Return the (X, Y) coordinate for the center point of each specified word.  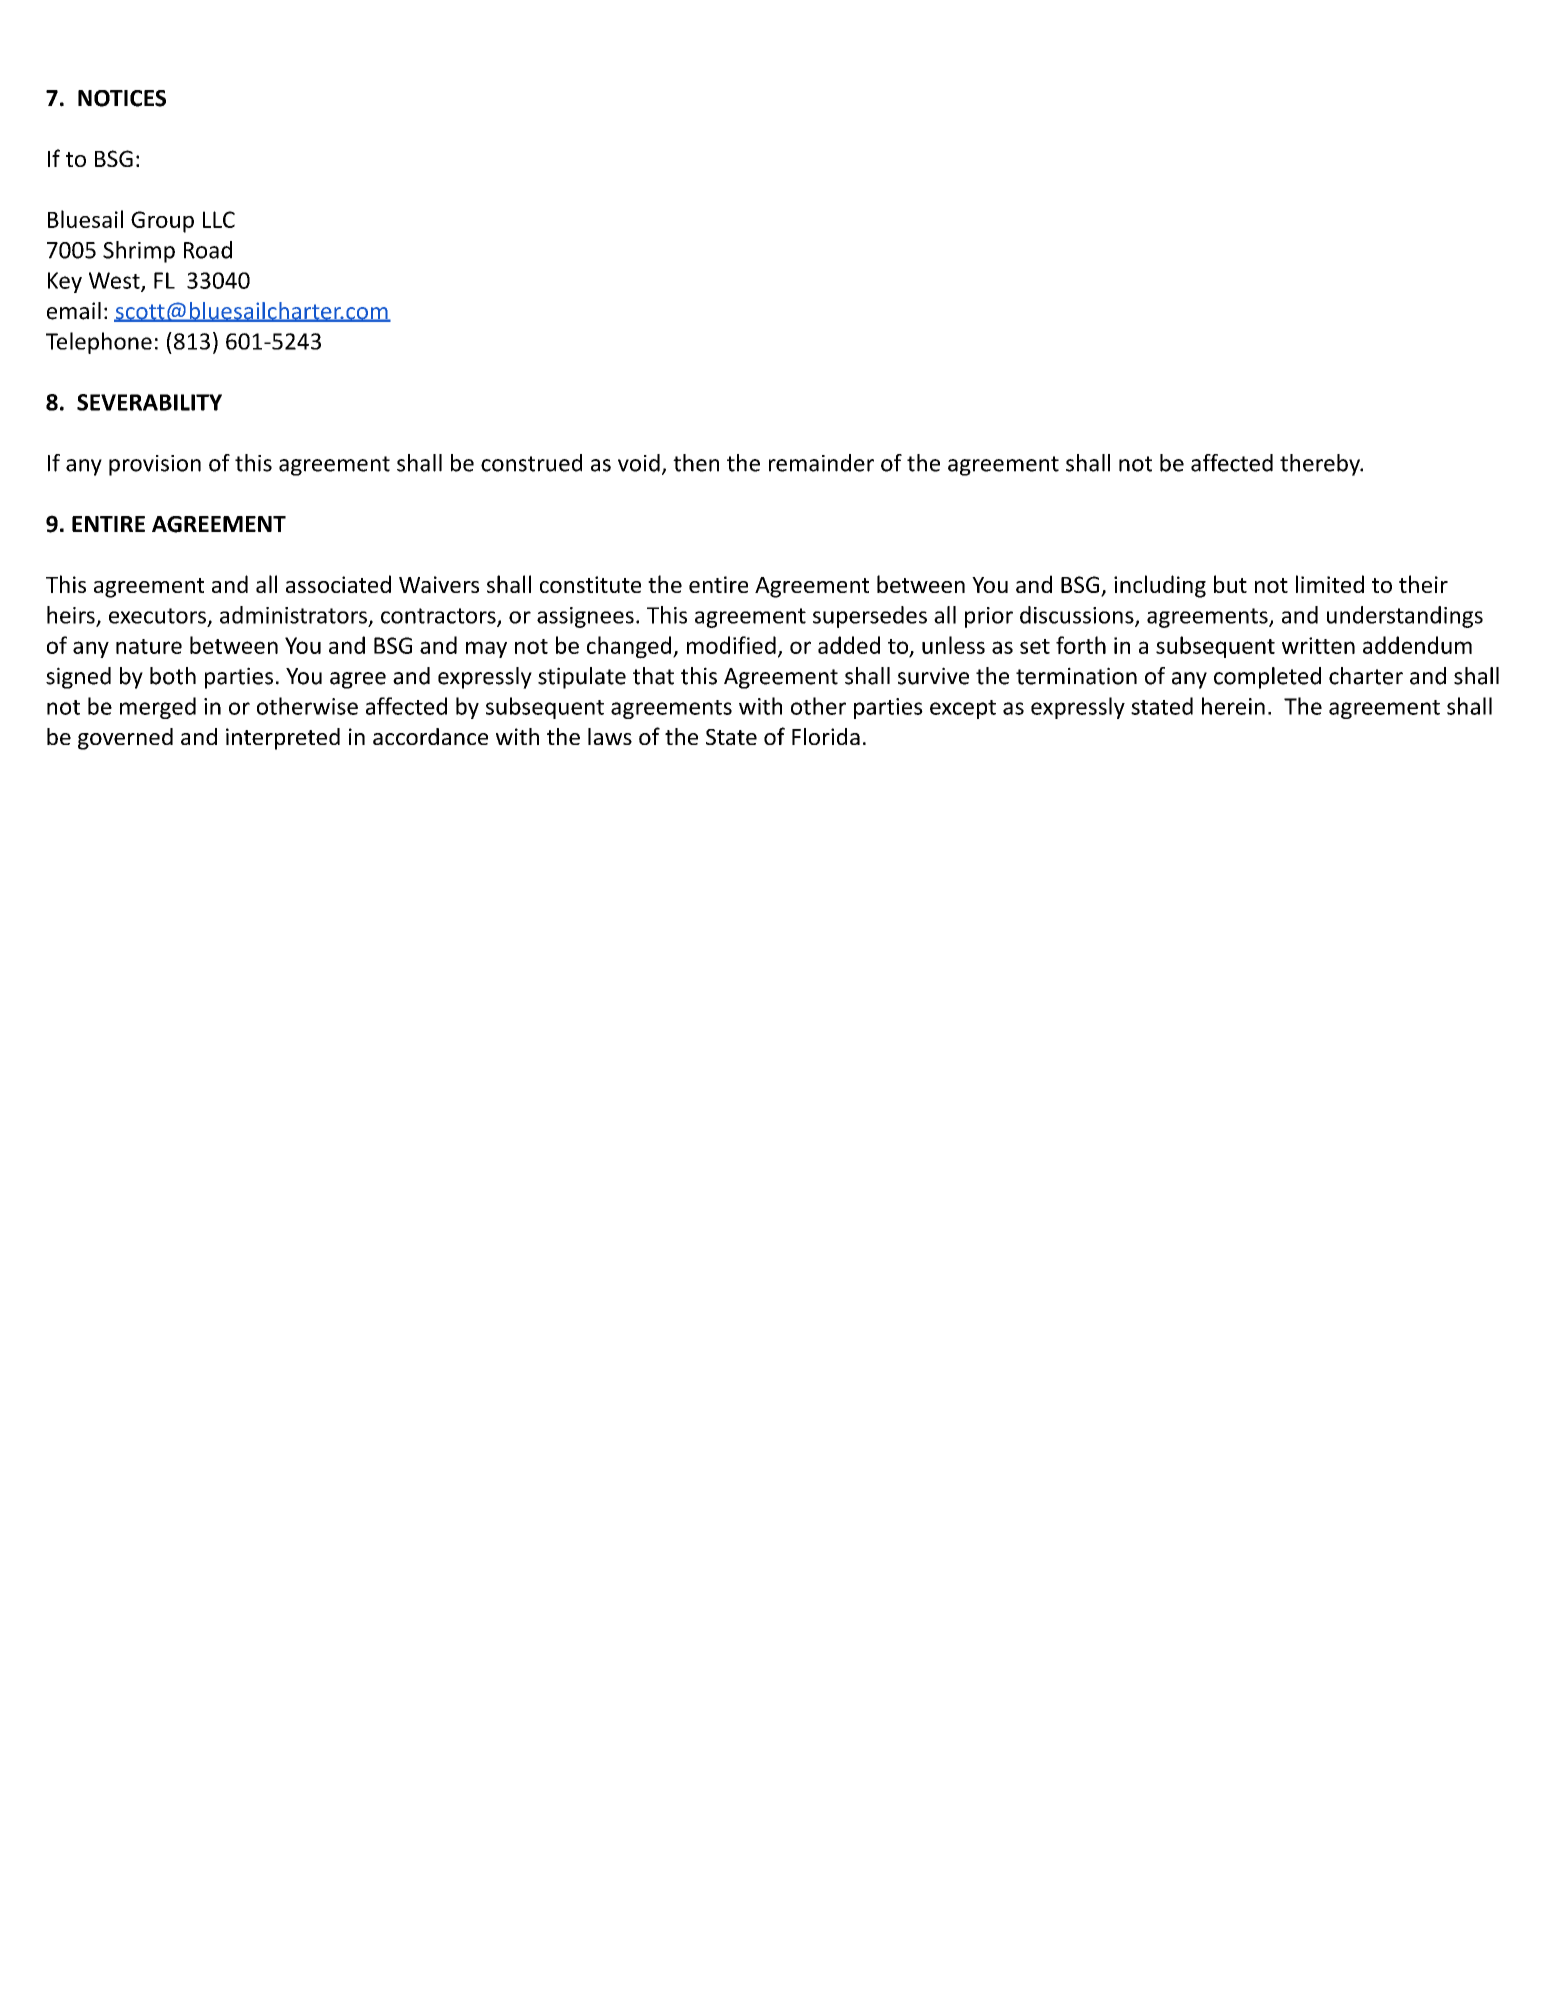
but (1230, 584)
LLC (219, 219)
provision (155, 465)
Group (162, 222)
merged (158, 708)
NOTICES (122, 98)
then (696, 463)
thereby (1321, 465)
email (74, 311)
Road (208, 250)
